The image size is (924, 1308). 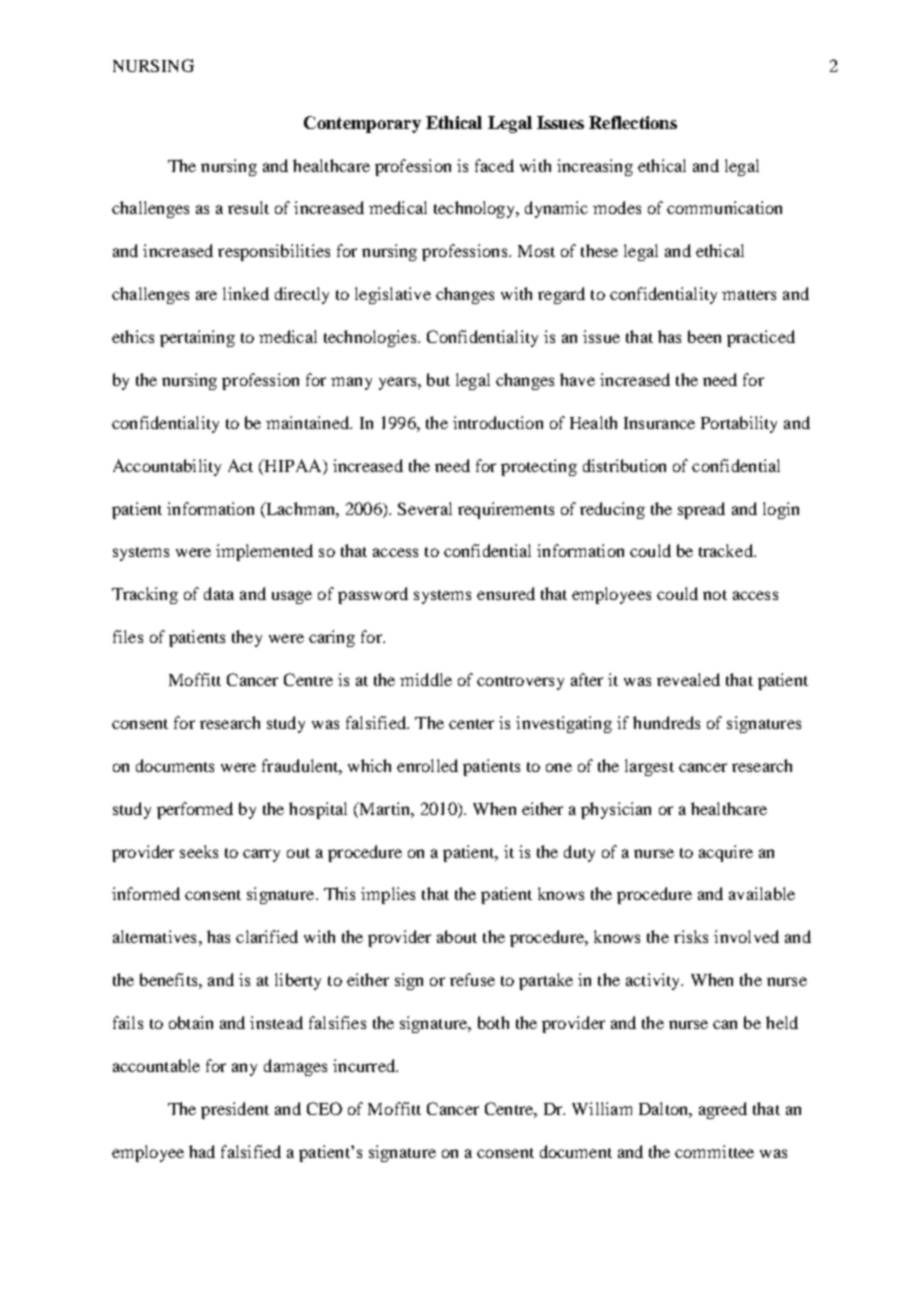 What do you see at coordinates (494, 165) in the screenshot?
I see `faced` at bounding box center [494, 165].
